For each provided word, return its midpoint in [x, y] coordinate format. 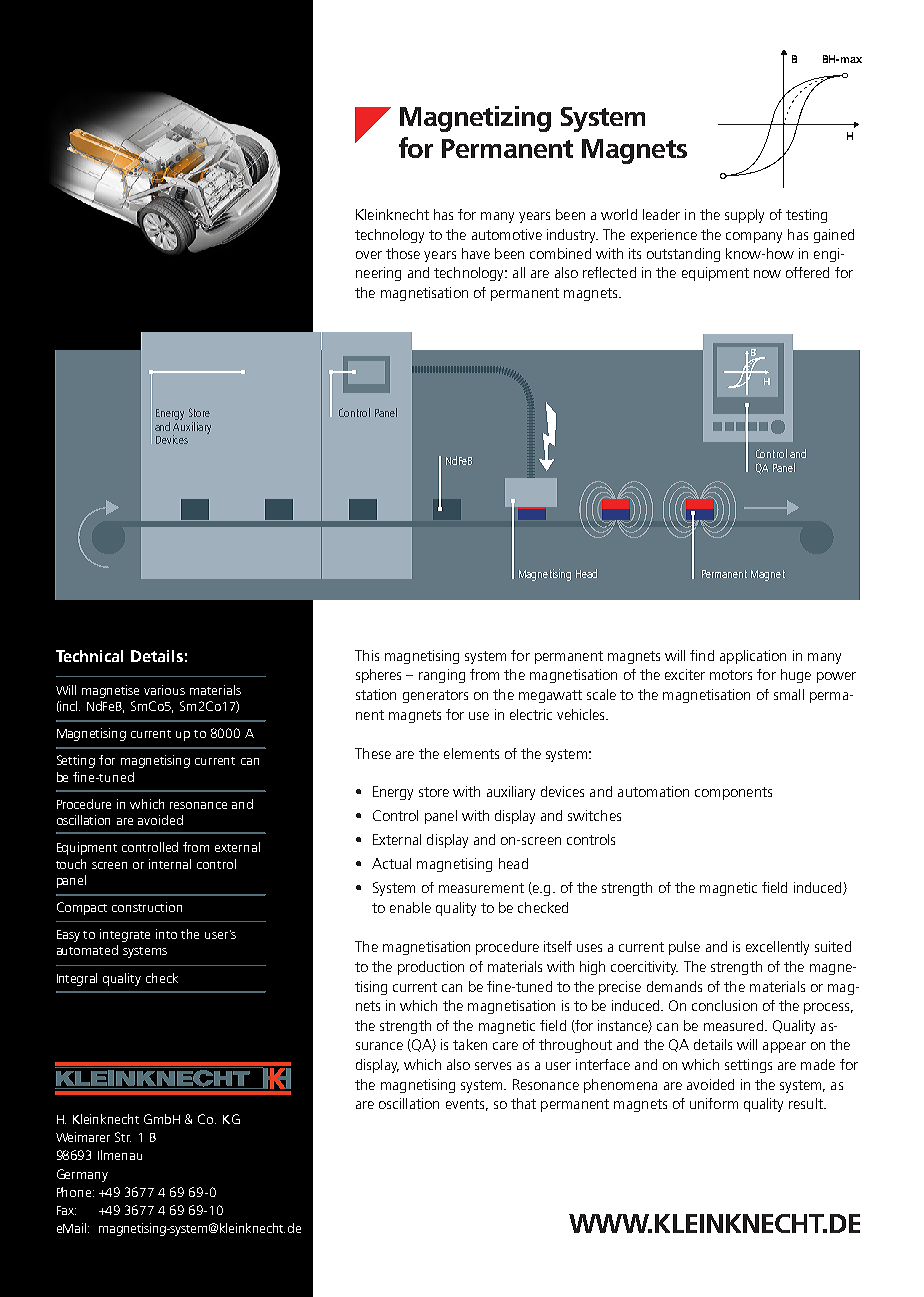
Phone [75, 1192]
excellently [777, 948]
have [476, 253]
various [164, 690]
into [166, 934]
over [369, 255]
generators [435, 696]
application [753, 657]
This [367, 655]
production [431, 968]
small [789, 694]
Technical [89, 656]
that [523, 1103]
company [754, 237]
